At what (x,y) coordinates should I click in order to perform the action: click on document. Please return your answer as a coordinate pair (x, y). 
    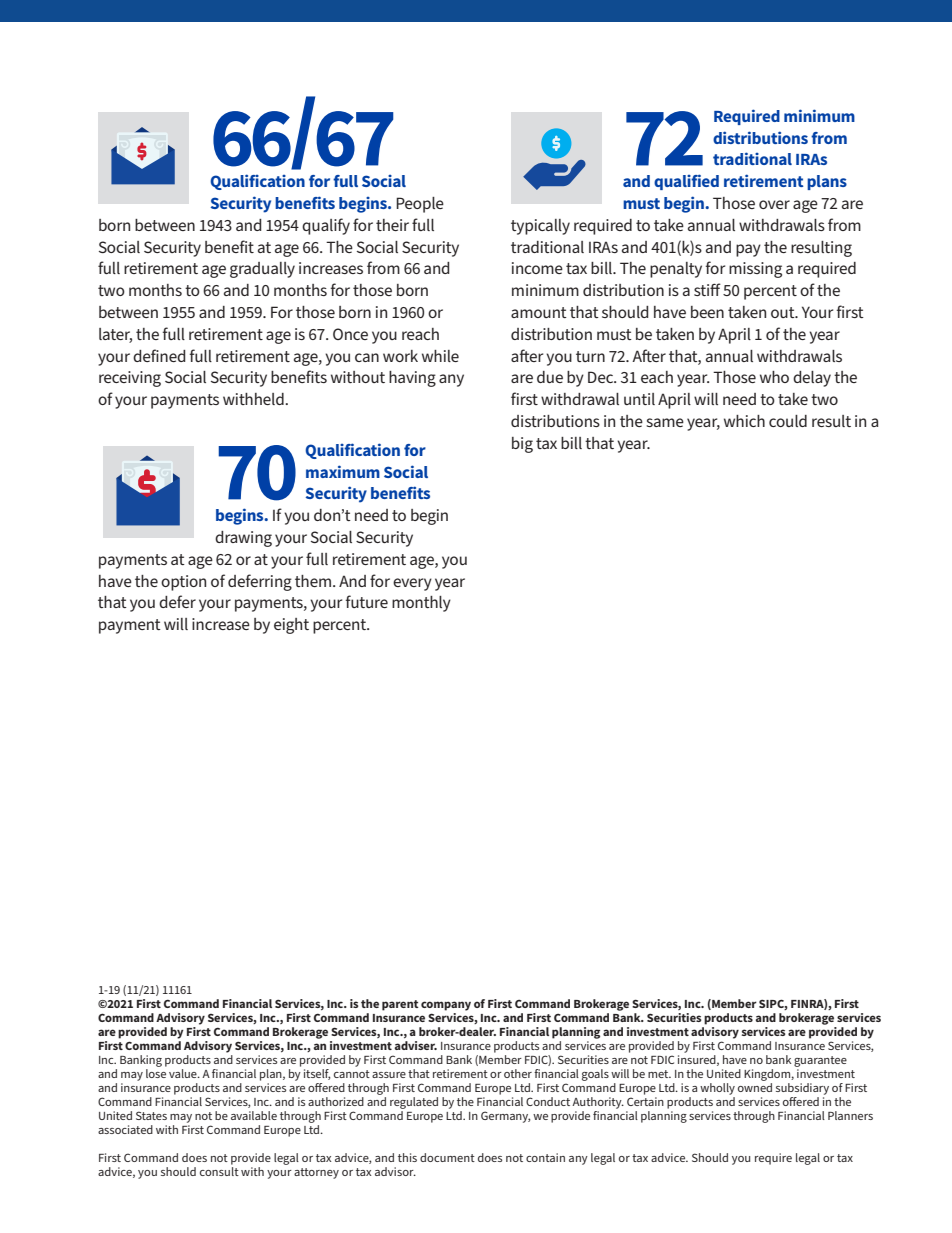
    Looking at the image, I should click on (447, 1157).
